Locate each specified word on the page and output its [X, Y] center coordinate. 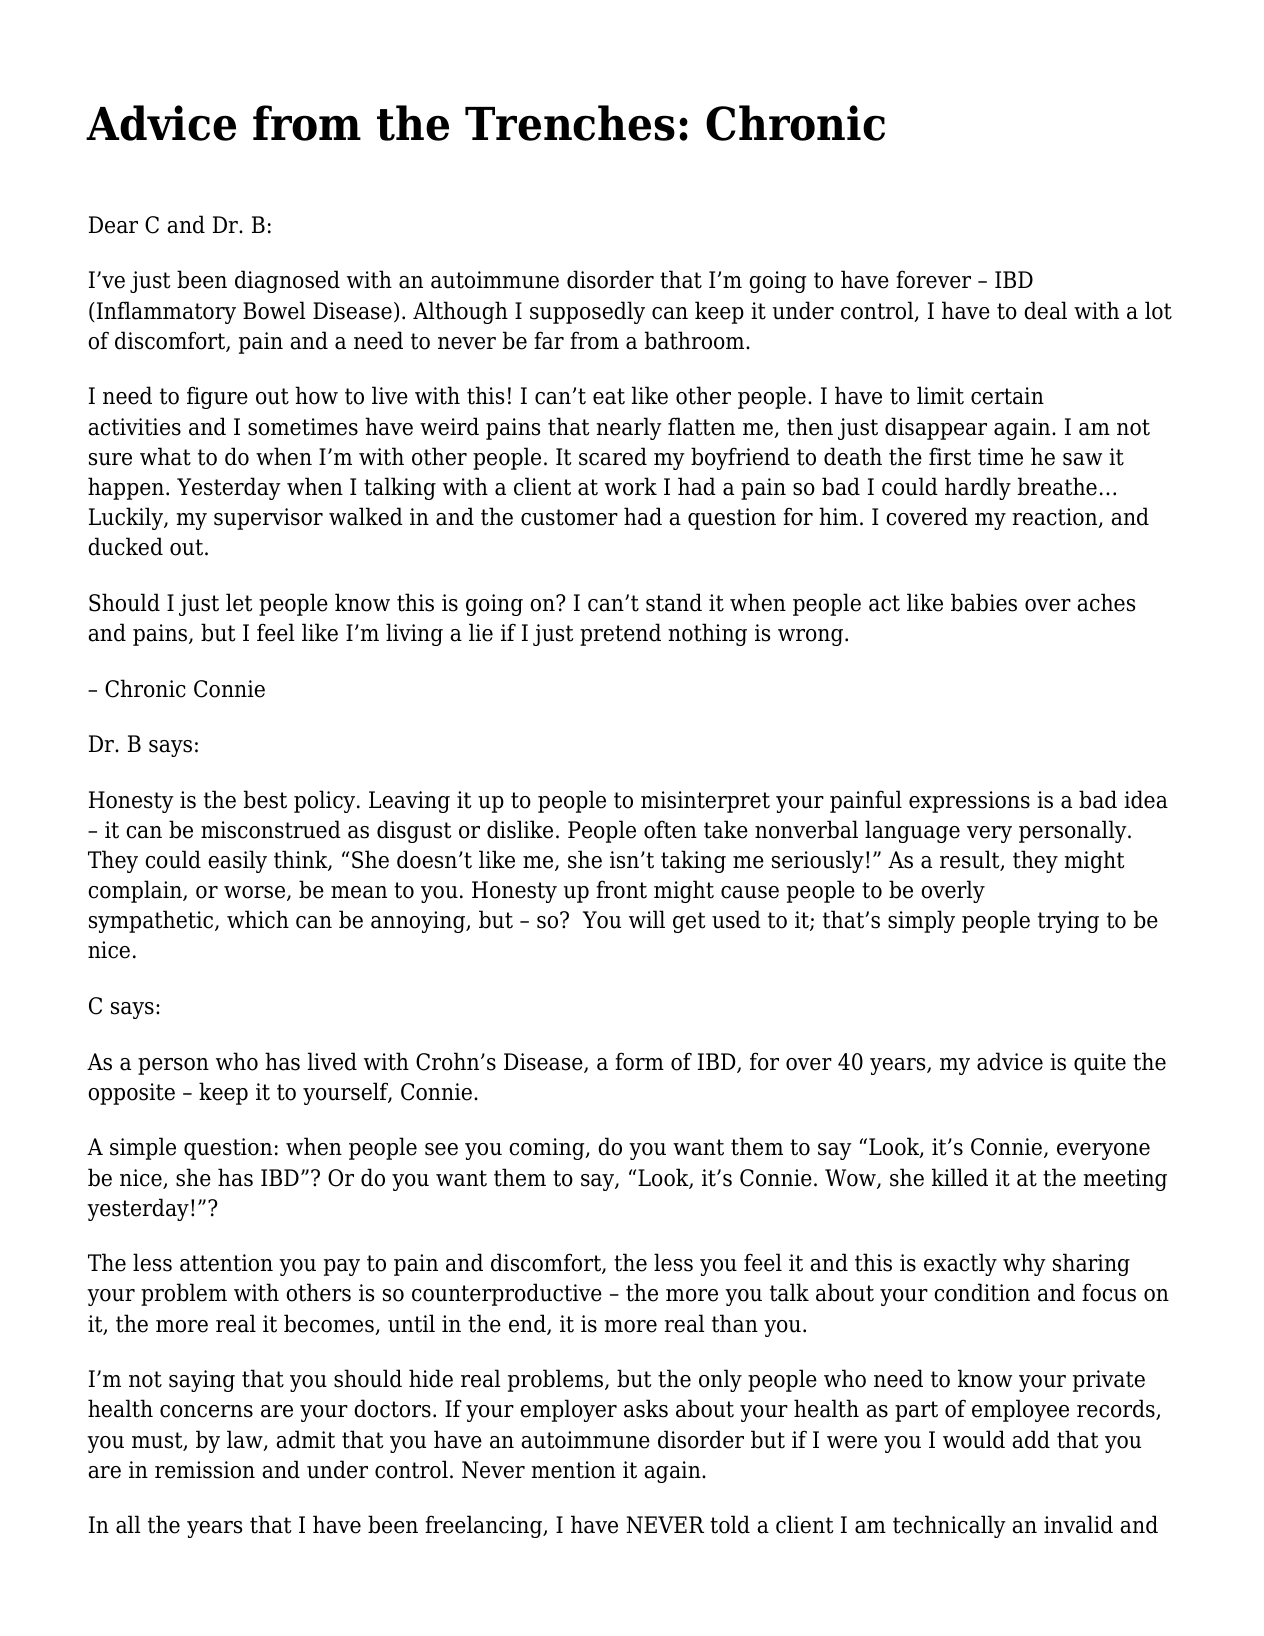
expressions [969, 802]
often [670, 829]
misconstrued [271, 829]
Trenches [570, 123]
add [1031, 1439]
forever [933, 279]
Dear [113, 225]
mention [573, 1470]
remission [205, 1470]
